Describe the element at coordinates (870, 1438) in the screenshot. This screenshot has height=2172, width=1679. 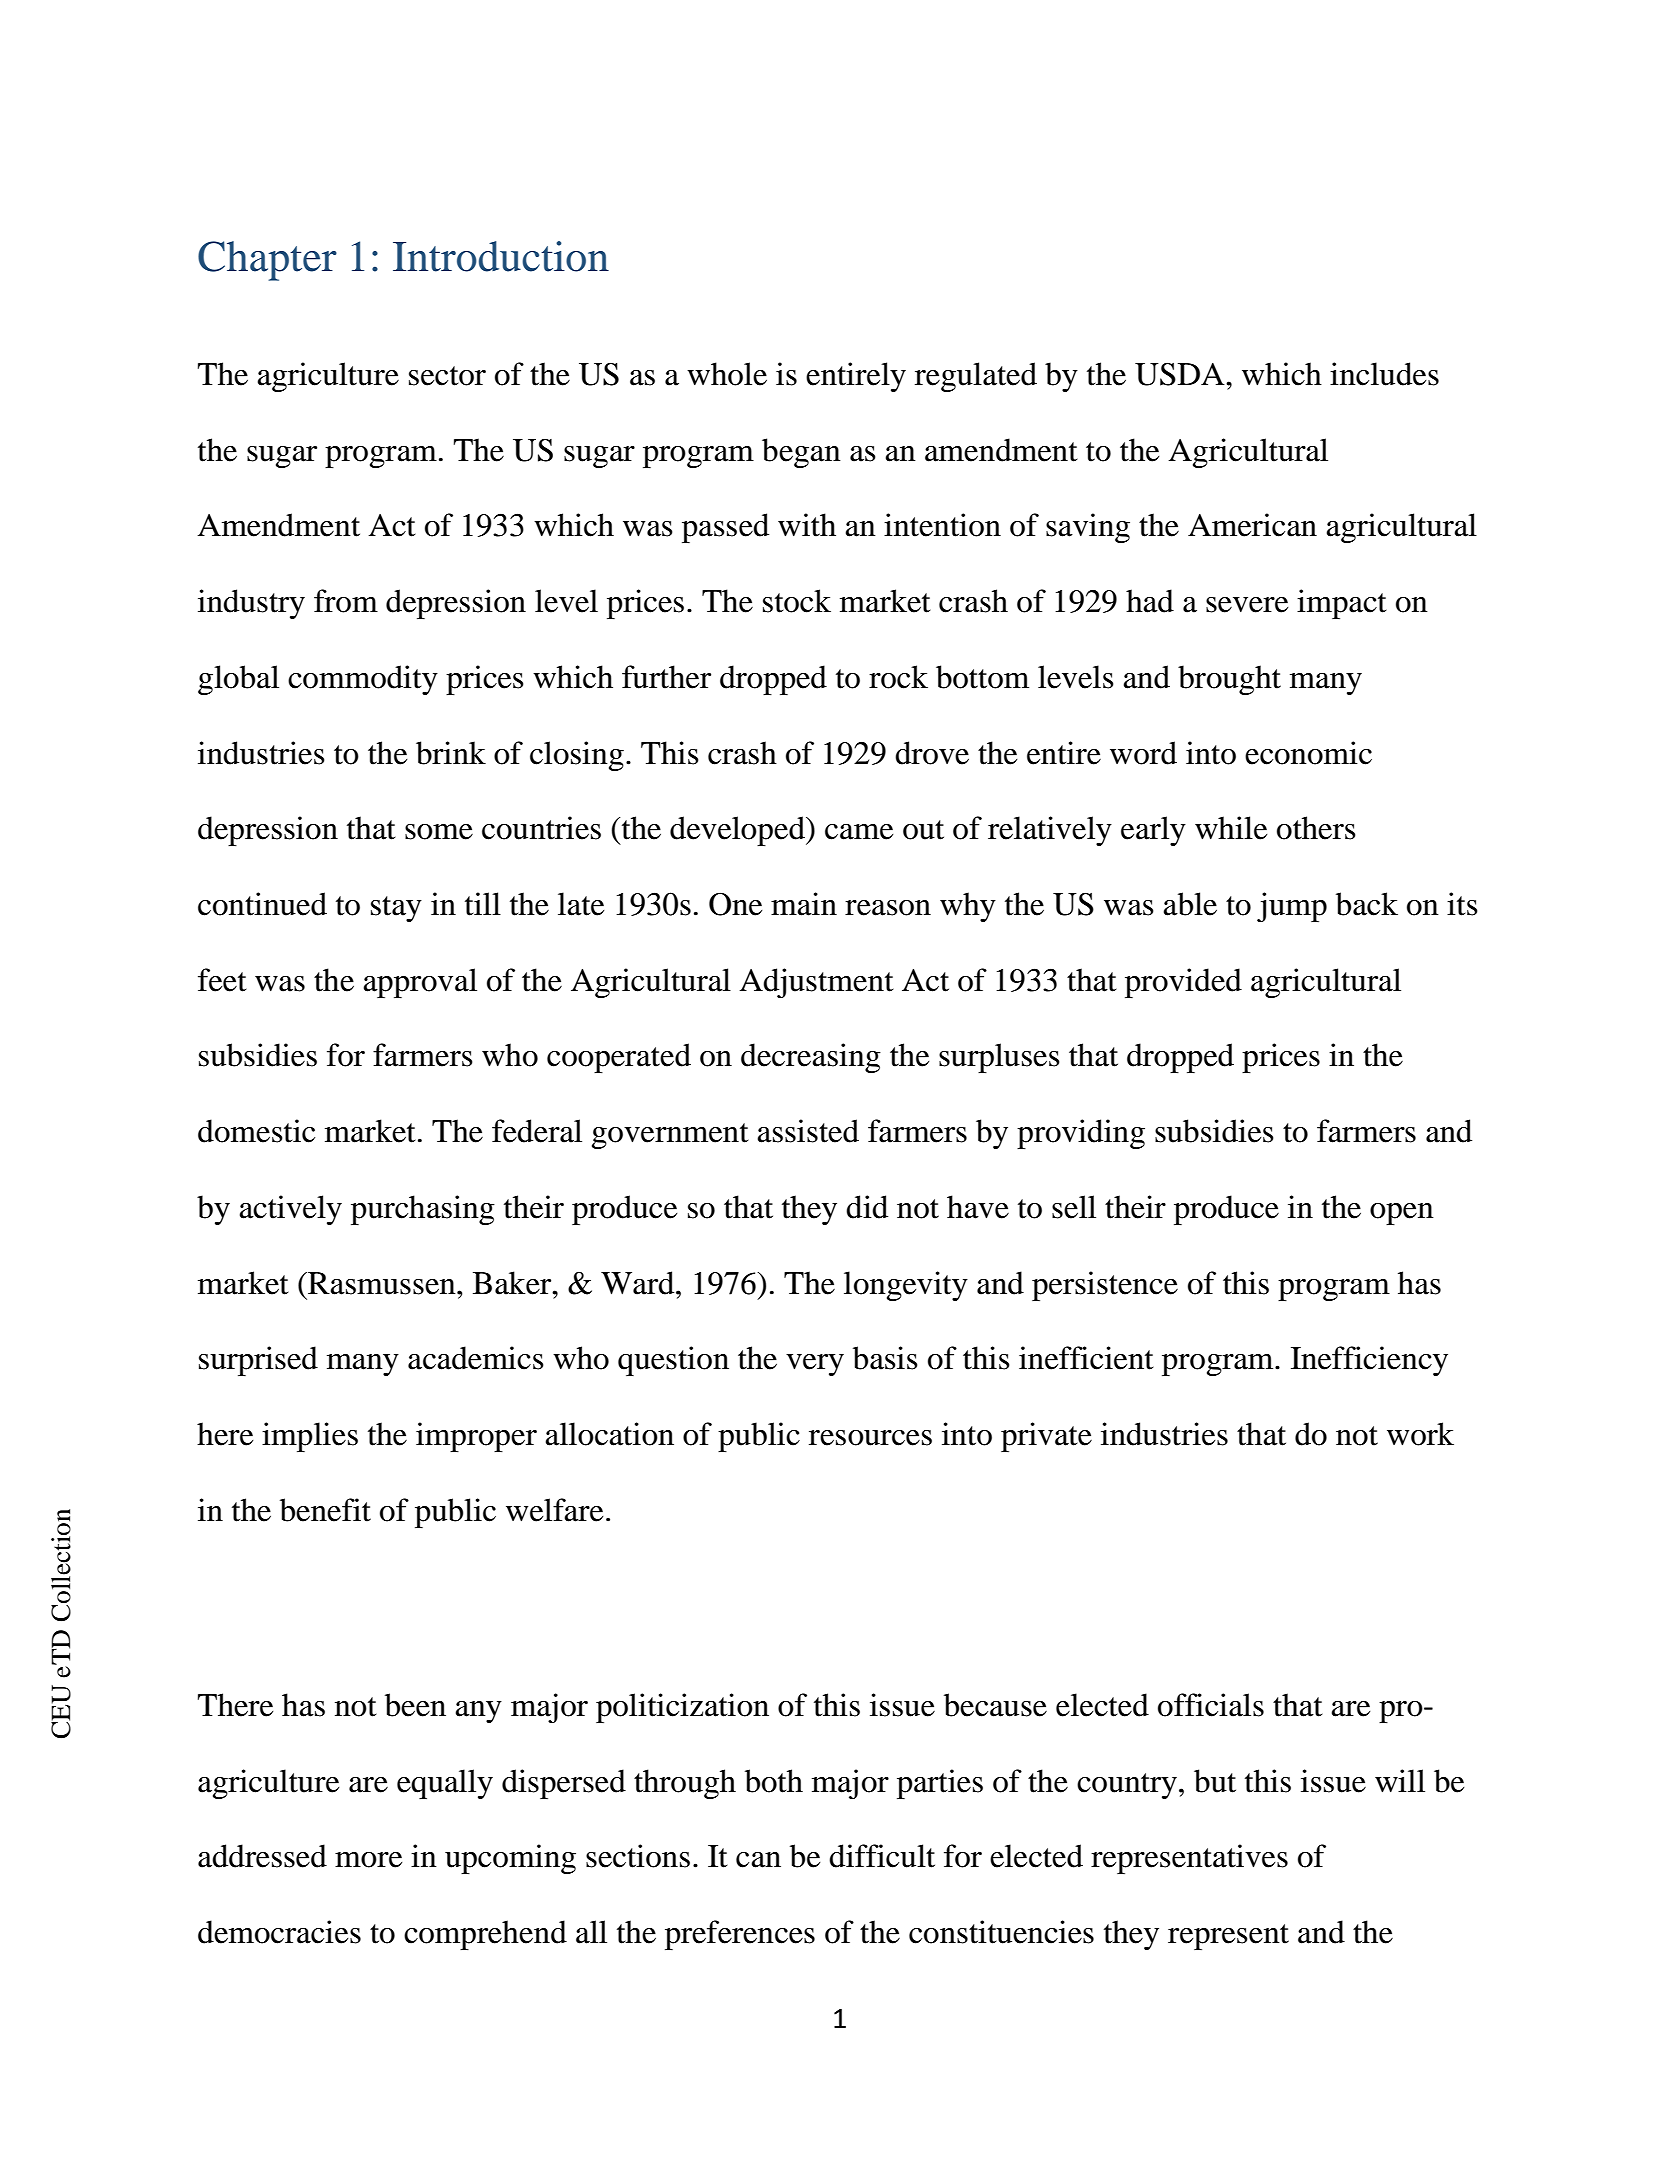
I see `resources` at that location.
